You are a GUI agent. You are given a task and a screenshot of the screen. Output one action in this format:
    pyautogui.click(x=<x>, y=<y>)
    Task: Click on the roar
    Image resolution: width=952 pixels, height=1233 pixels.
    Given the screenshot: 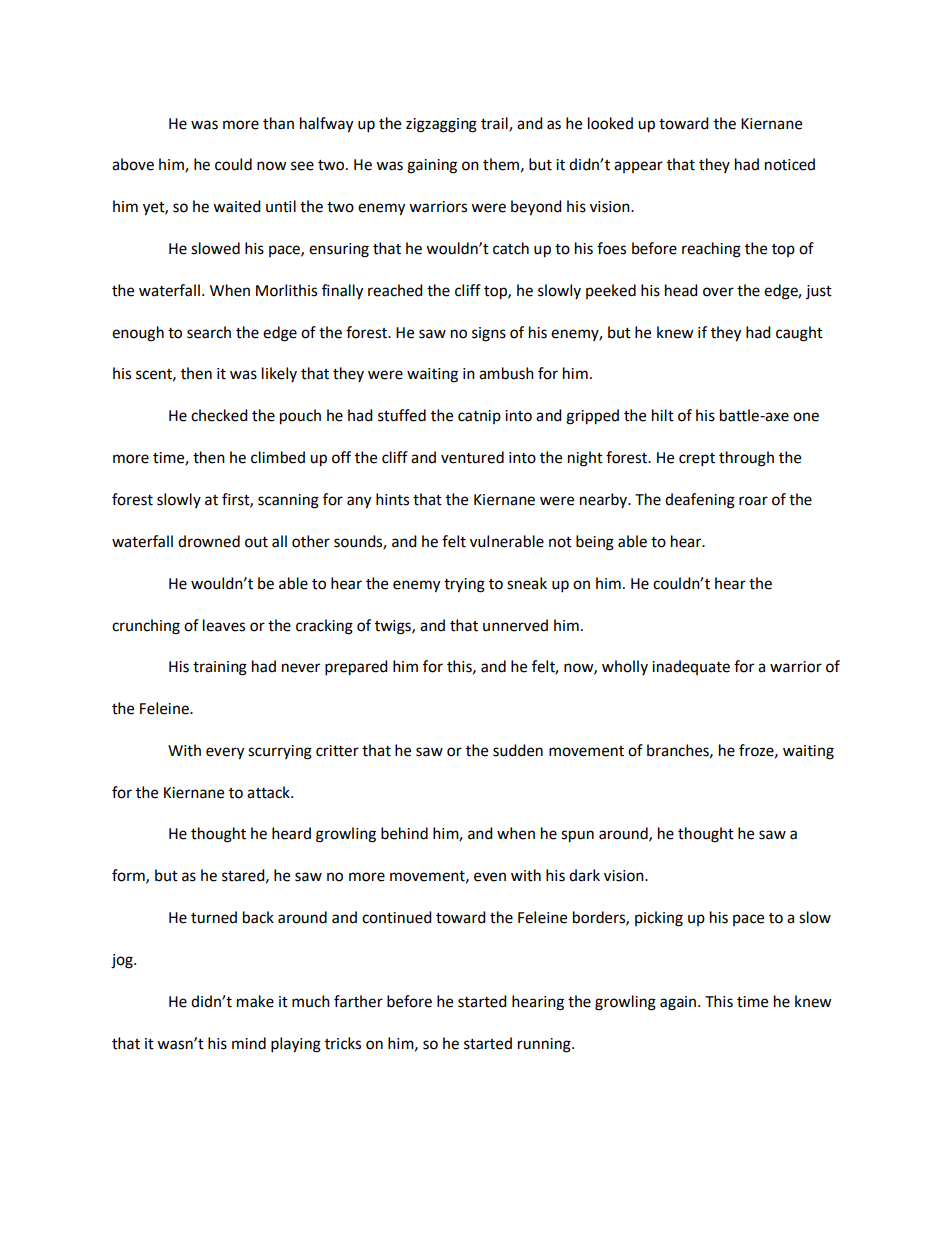 What is the action you would take?
    pyautogui.click(x=753, y=501)
